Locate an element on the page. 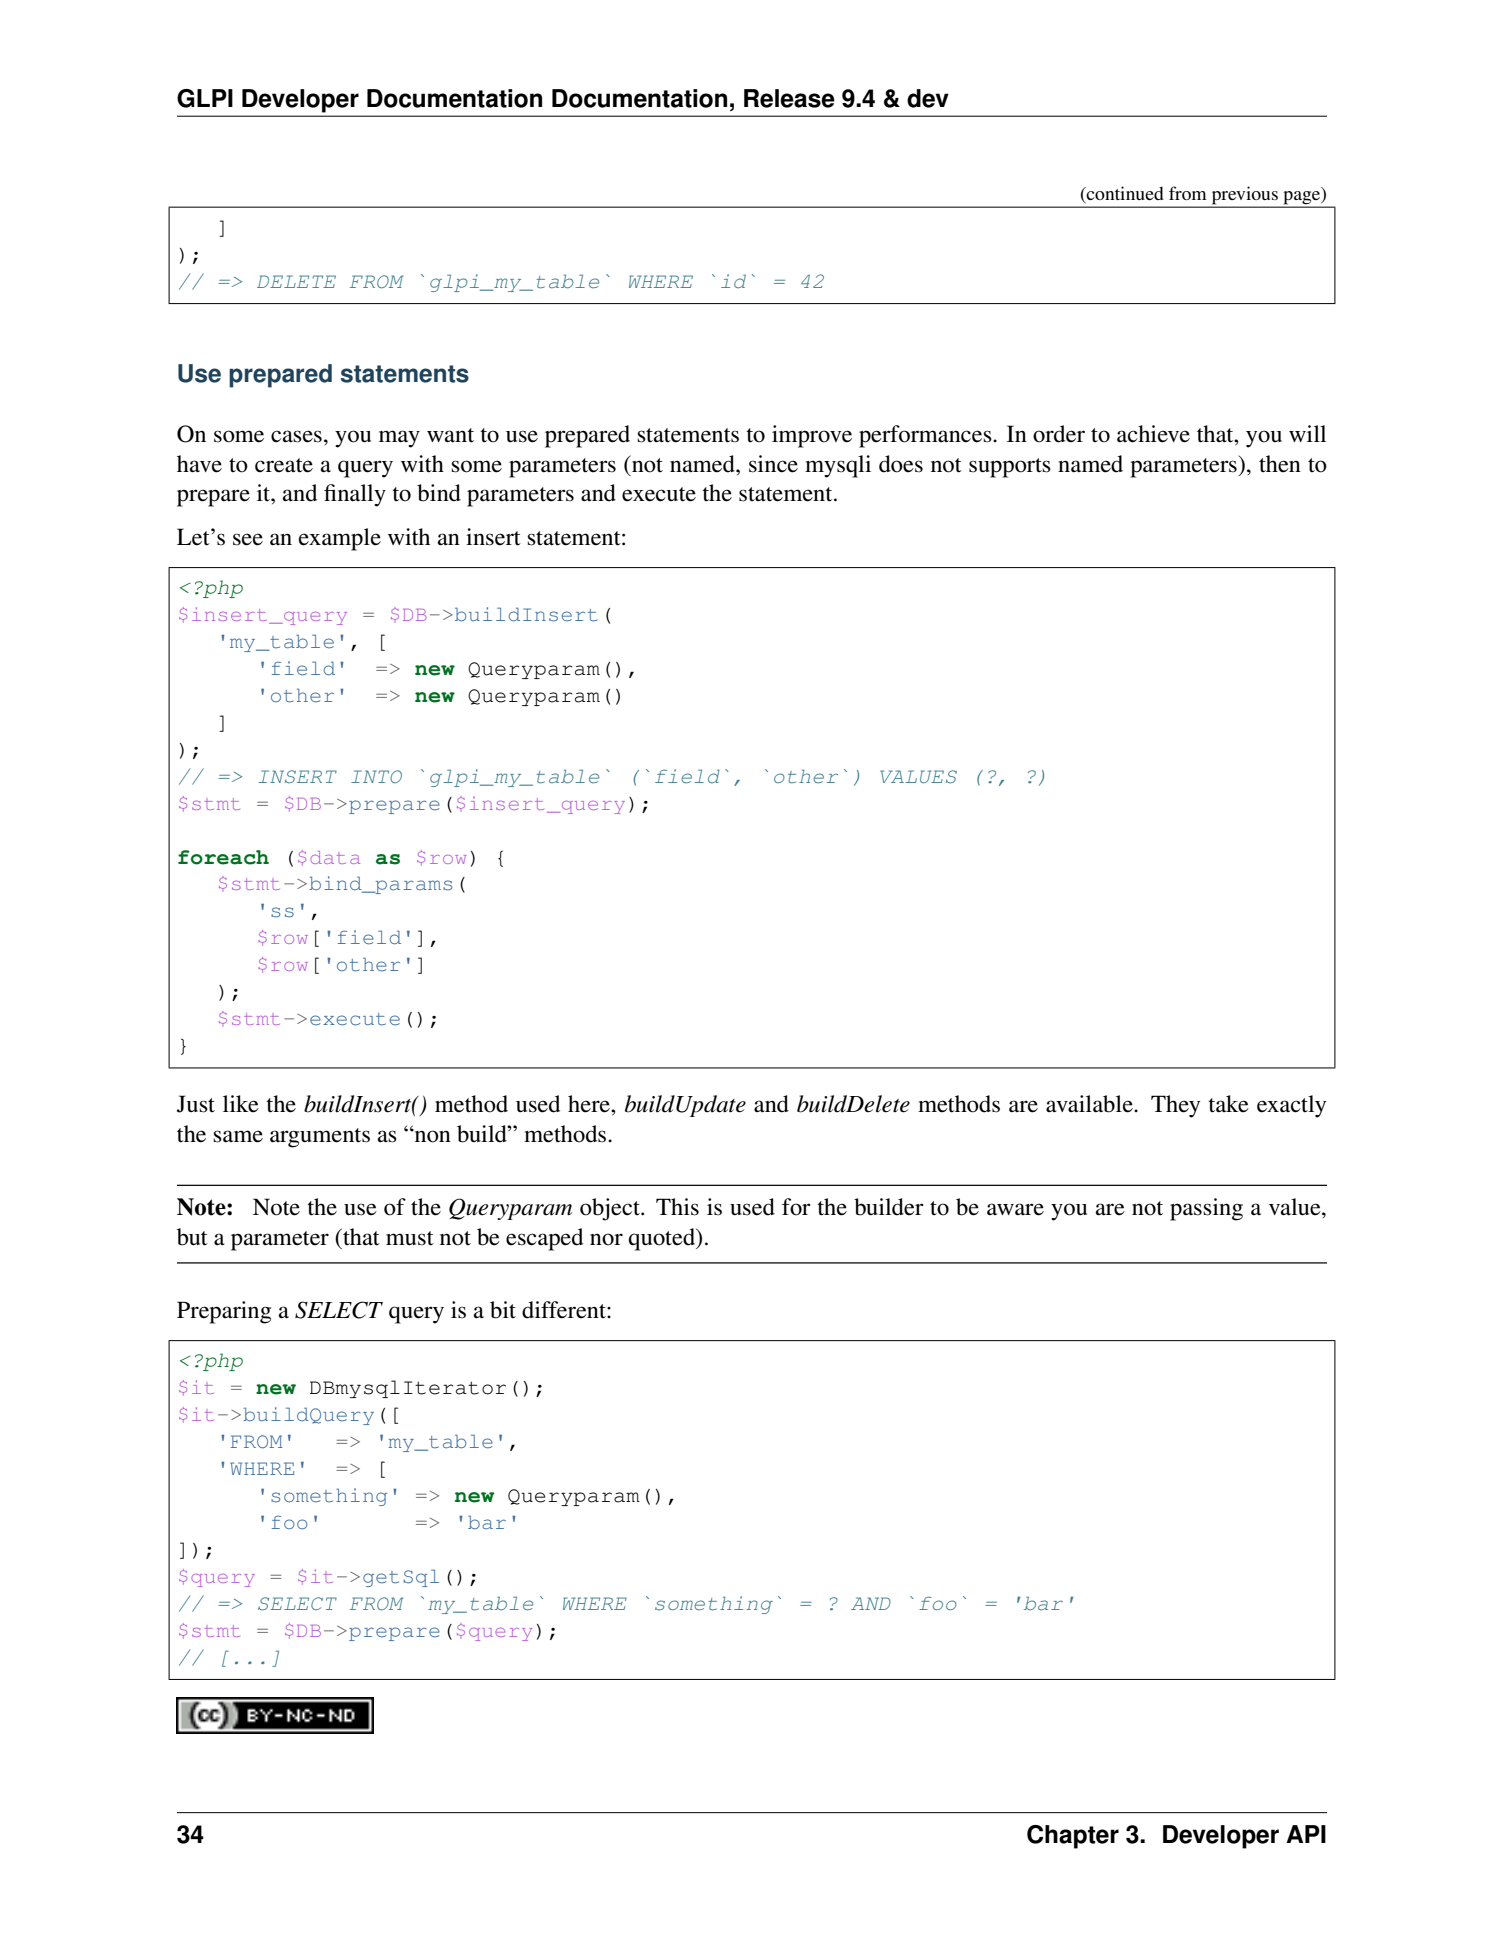 The image size is (1504, 1946). continued is located at coordinates (1124, 194).
